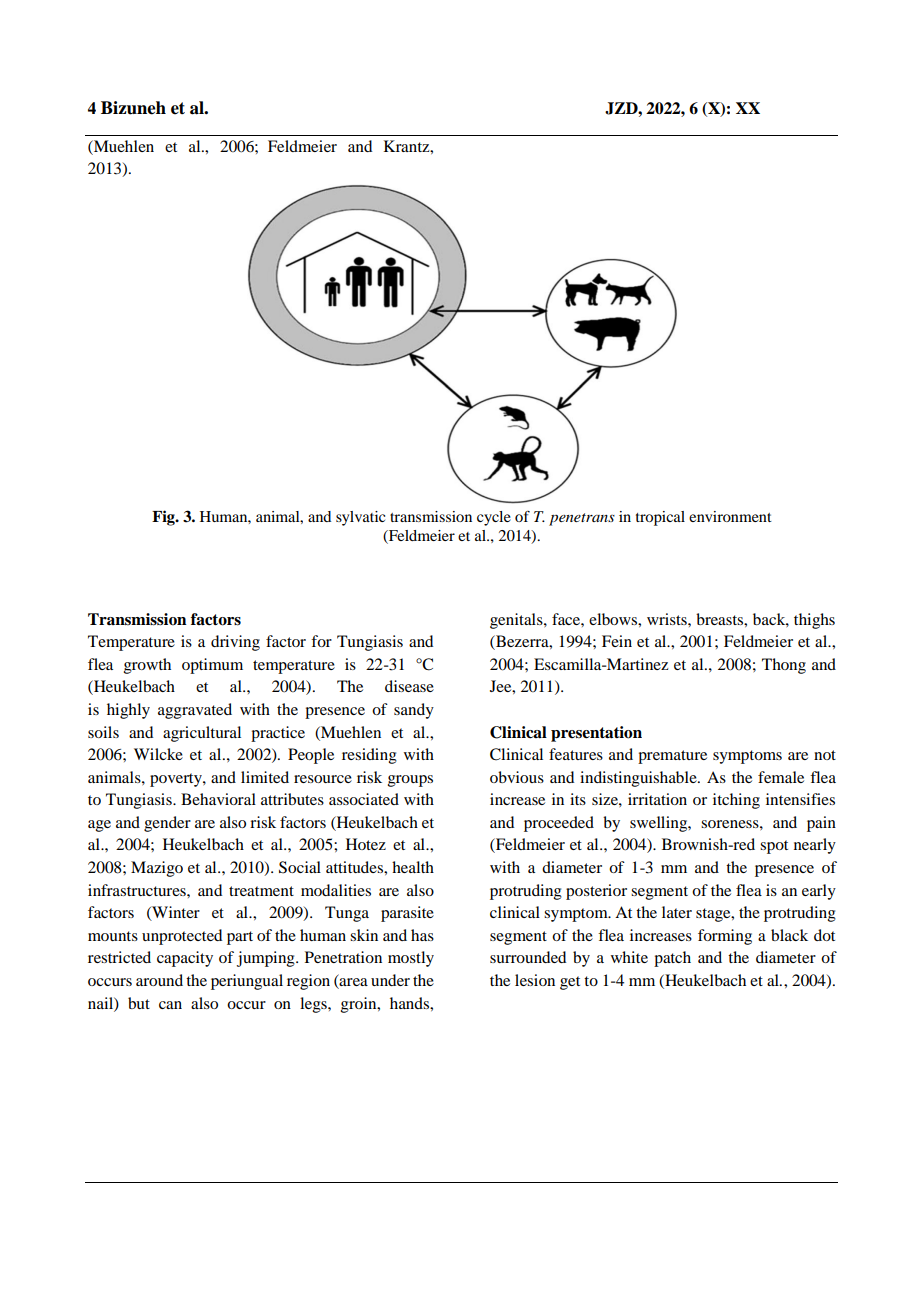 The height and width of the image is (1308, 924). I want to click on around, so click(159, 980).
